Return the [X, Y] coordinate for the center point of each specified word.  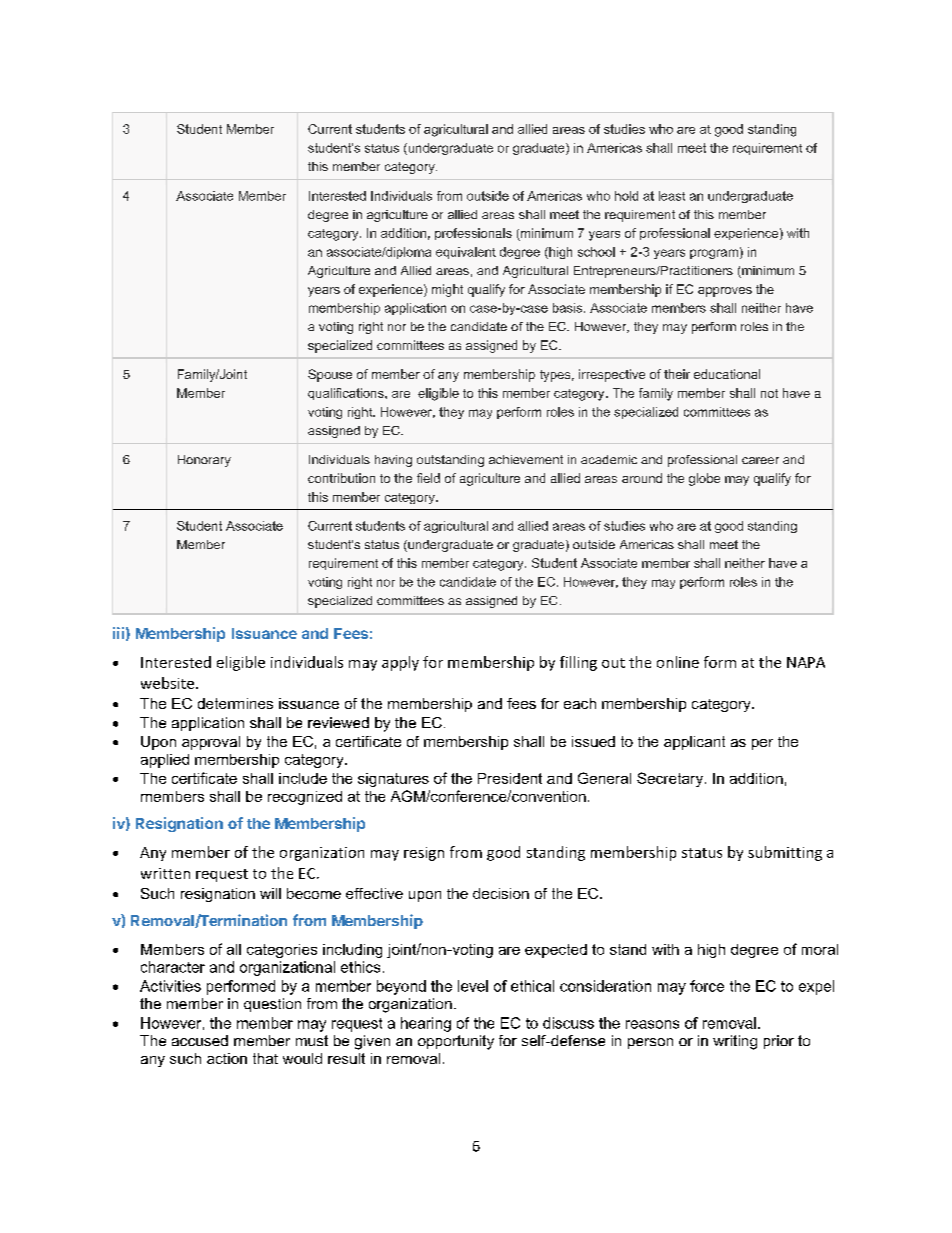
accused [200, 1040]
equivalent [466, 253]
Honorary [204, 461]
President [510, 778]
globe [704, 479]
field [428, 478]
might [447, 290]
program [714, 254]
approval [211, 743]
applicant [694, 743]
